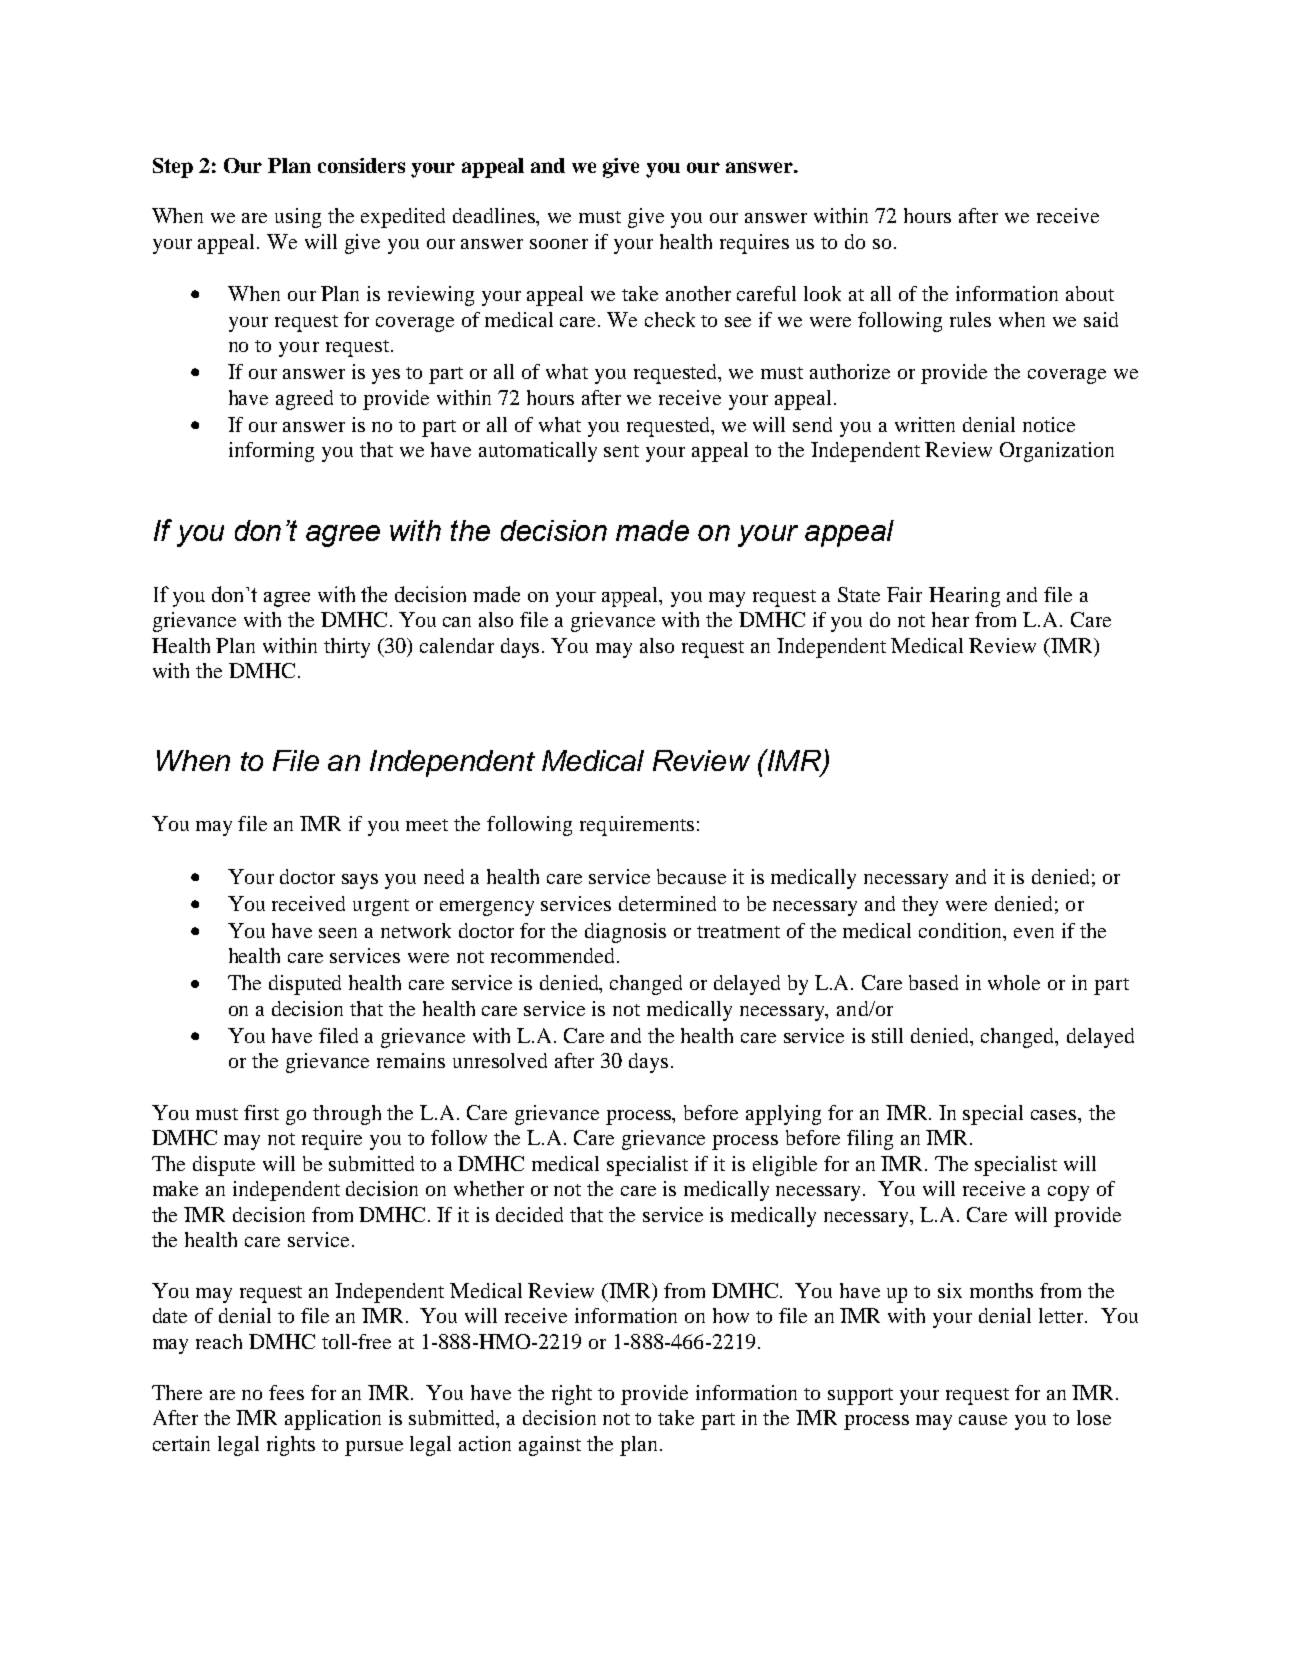 This document has height=1672, width=1292. Describe the element at coordinates (1014, 982) in the document. I see `whole` at that location.
